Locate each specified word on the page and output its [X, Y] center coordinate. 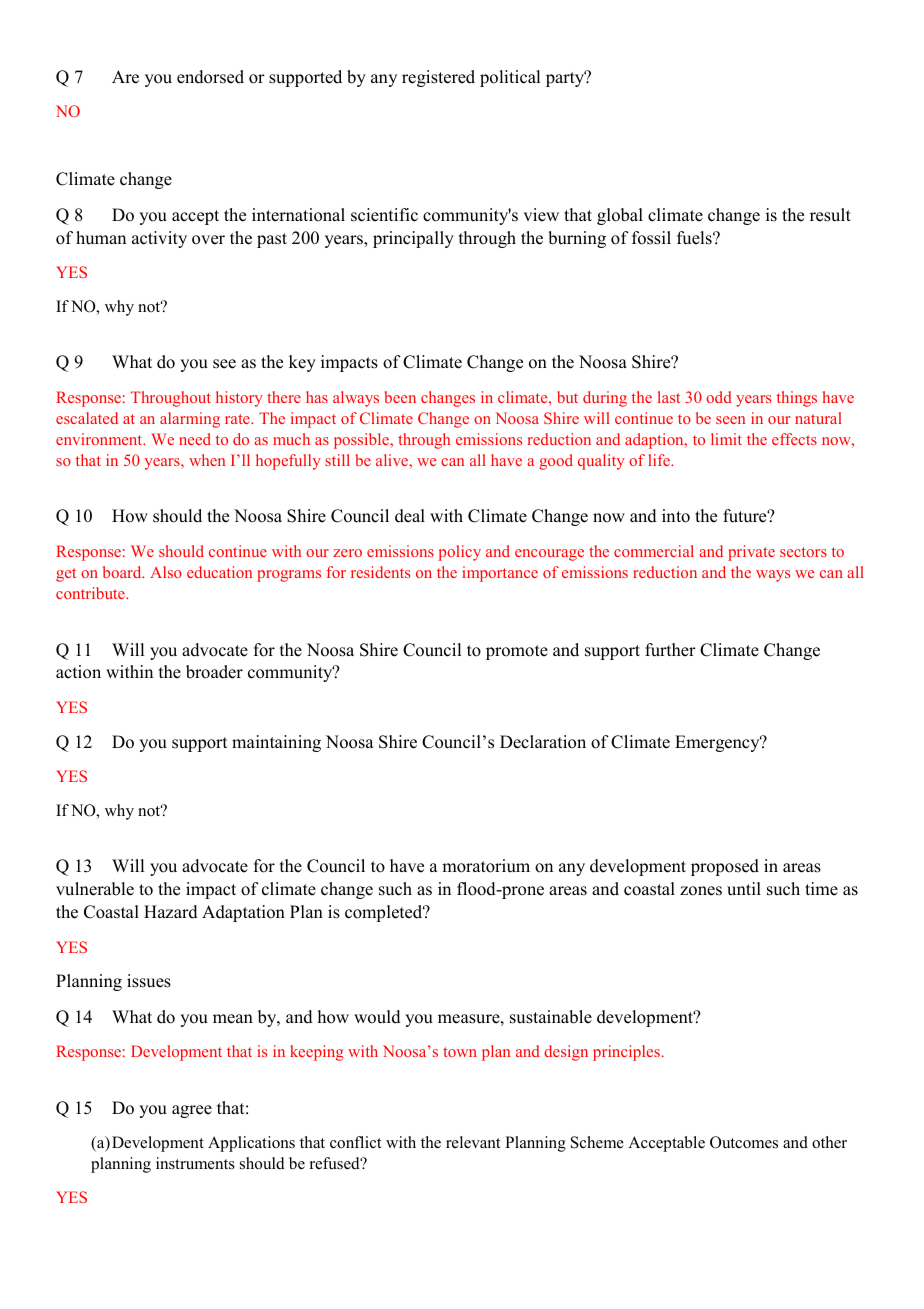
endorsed [210, 77]
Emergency [718, 743]
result [830, 215]
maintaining [276, 743]
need [195, 439]
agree [192, 1111]
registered [438, 78]
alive [393, 460]
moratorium [486, 866]
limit [726, 439]
